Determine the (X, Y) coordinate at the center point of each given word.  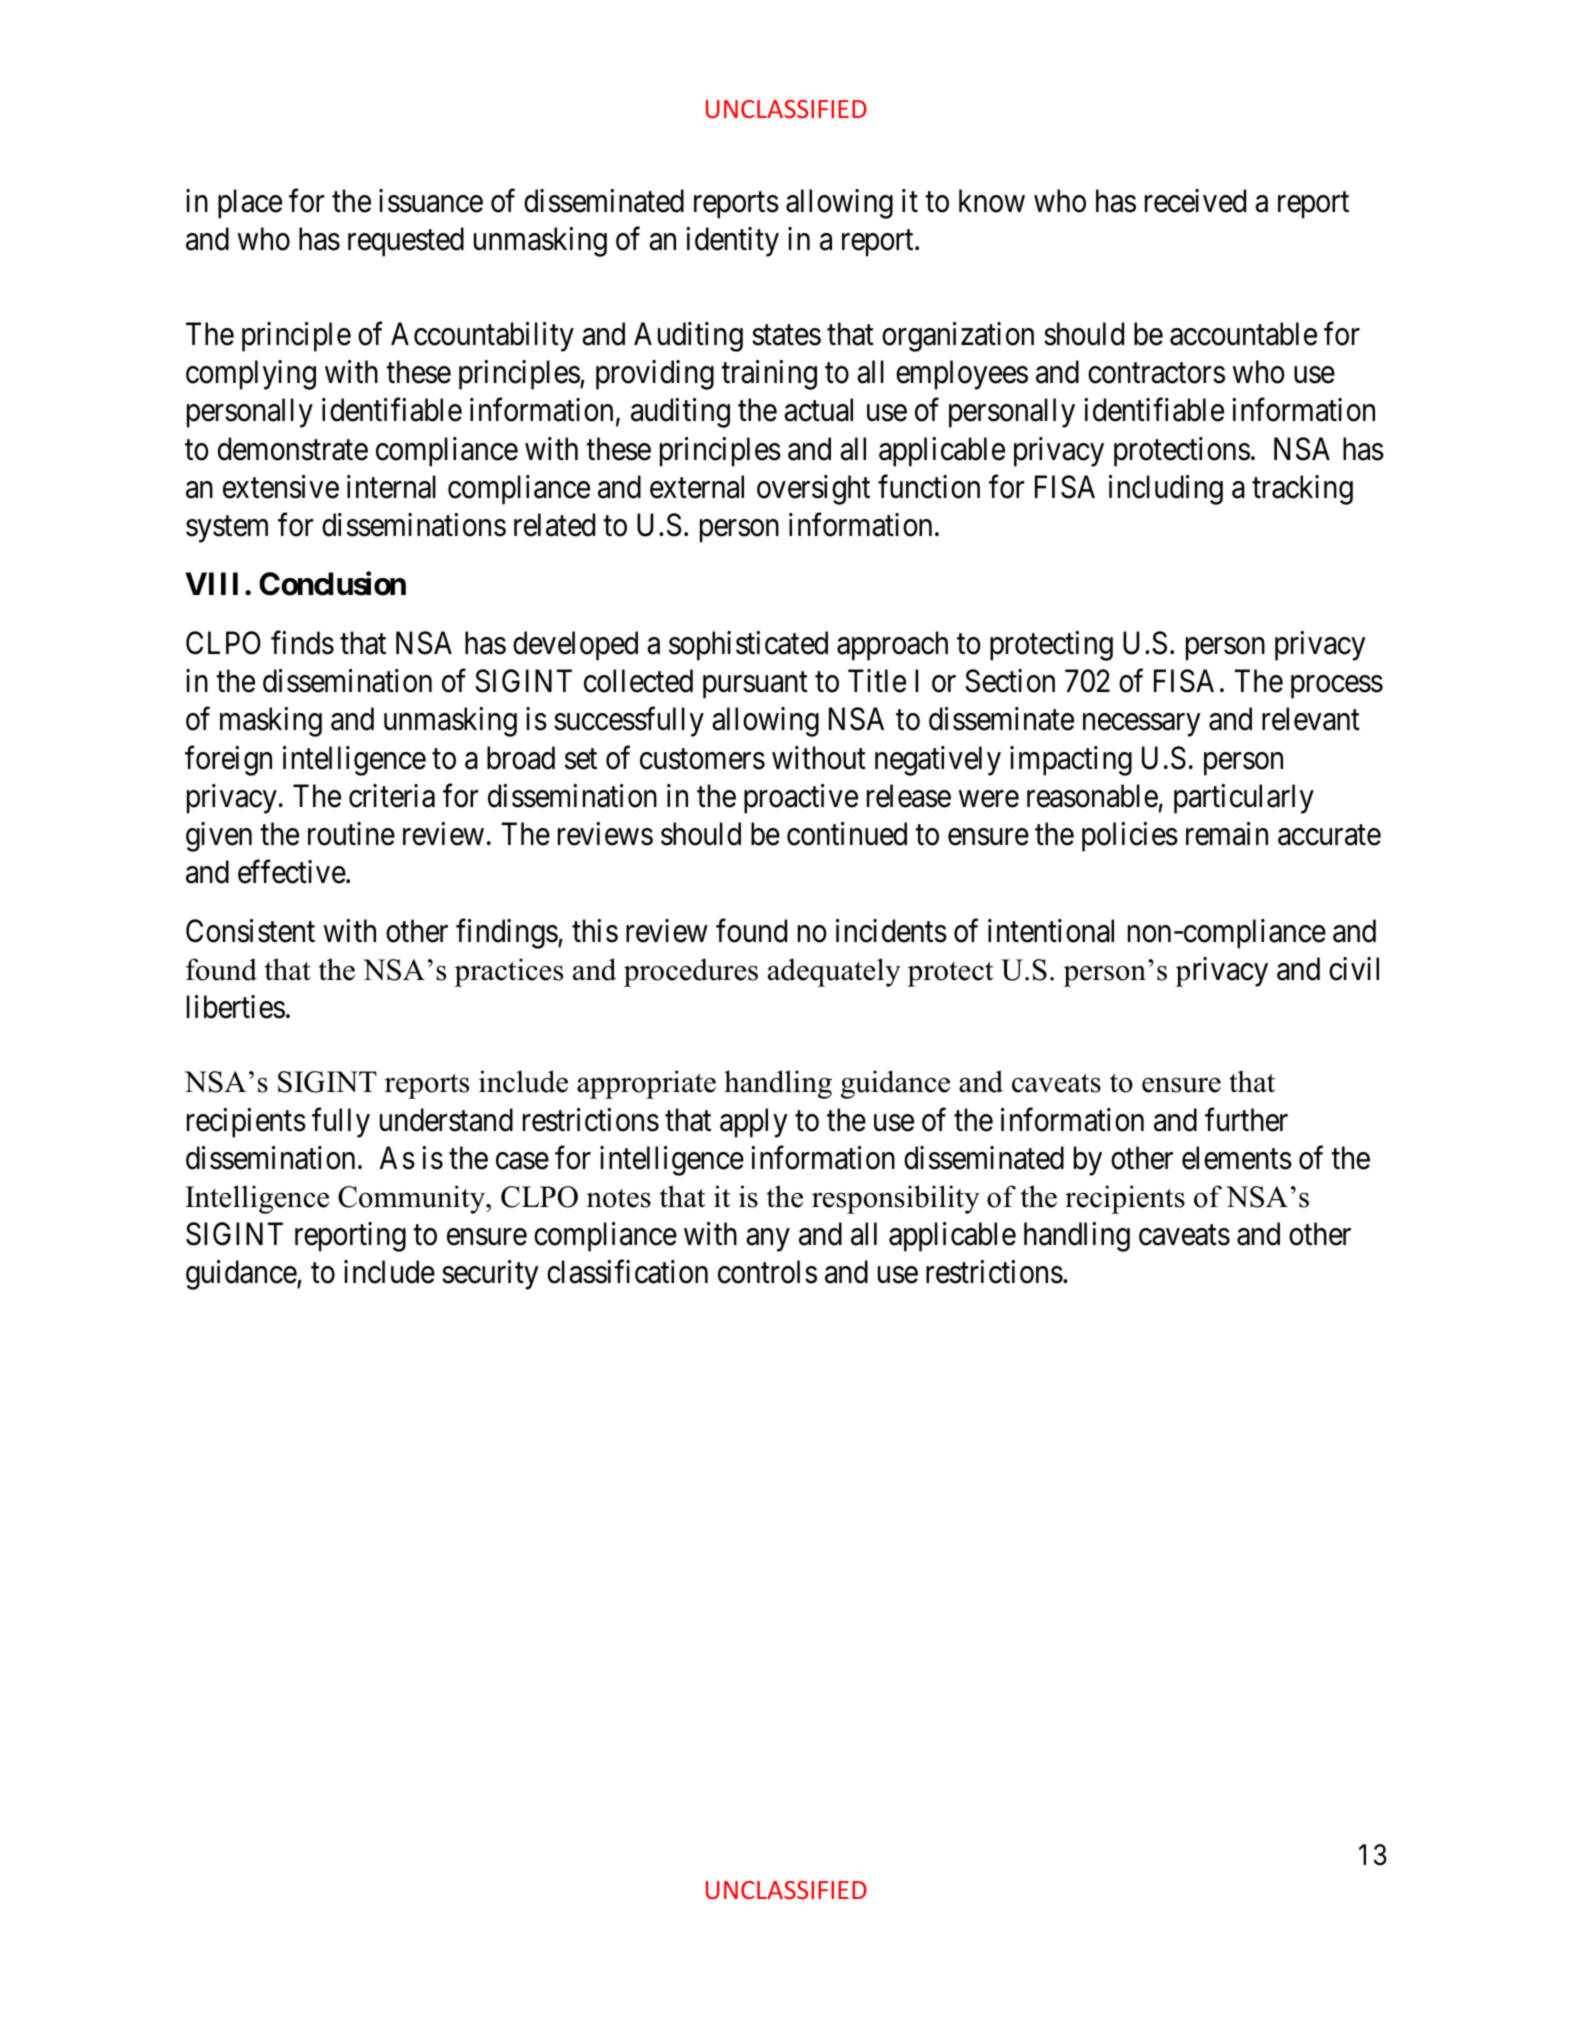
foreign (228, 761)
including (1166, 490)
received (1195, 201)
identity (732, 242)
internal (391, 487)
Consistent (250, 931)
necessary (1141, 725)
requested (406, 242)
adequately (834, 972)
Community (413, 1199)
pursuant (755, 685)
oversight (813, 490)
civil (1354, 969)
